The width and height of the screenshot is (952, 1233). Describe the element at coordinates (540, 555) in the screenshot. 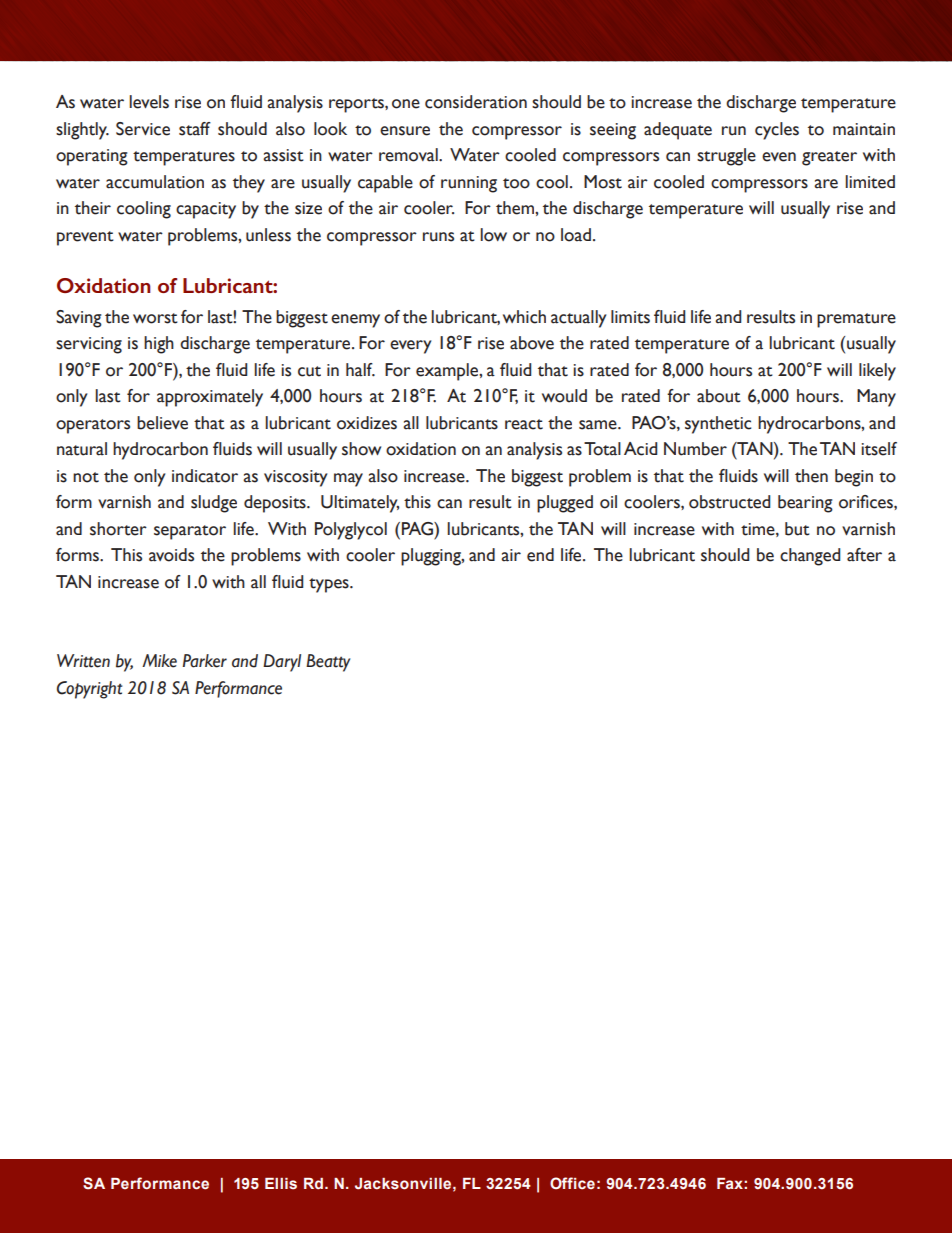

I see `end` at that location.
